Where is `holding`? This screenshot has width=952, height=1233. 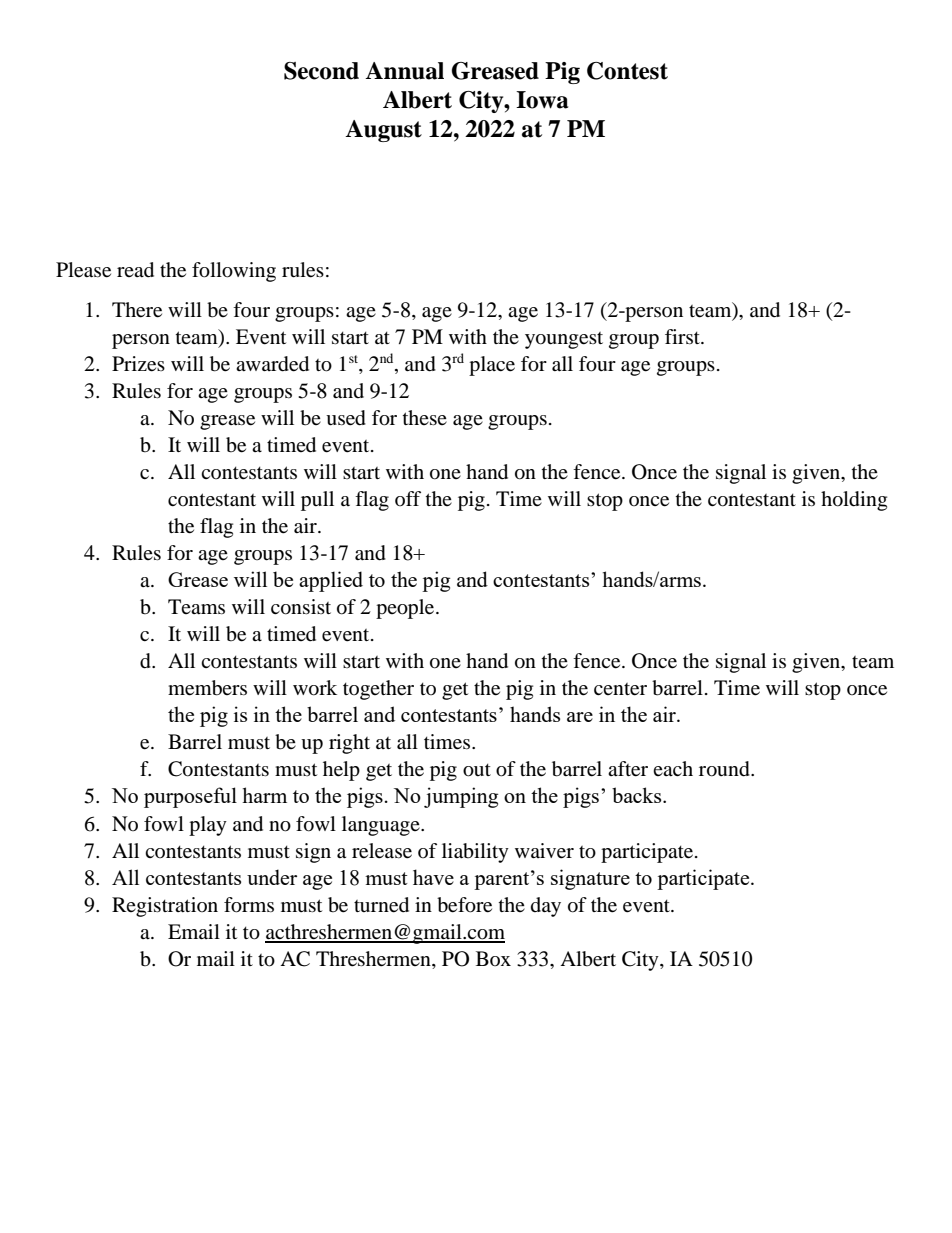 holding is located at coordinates (854, 501).
